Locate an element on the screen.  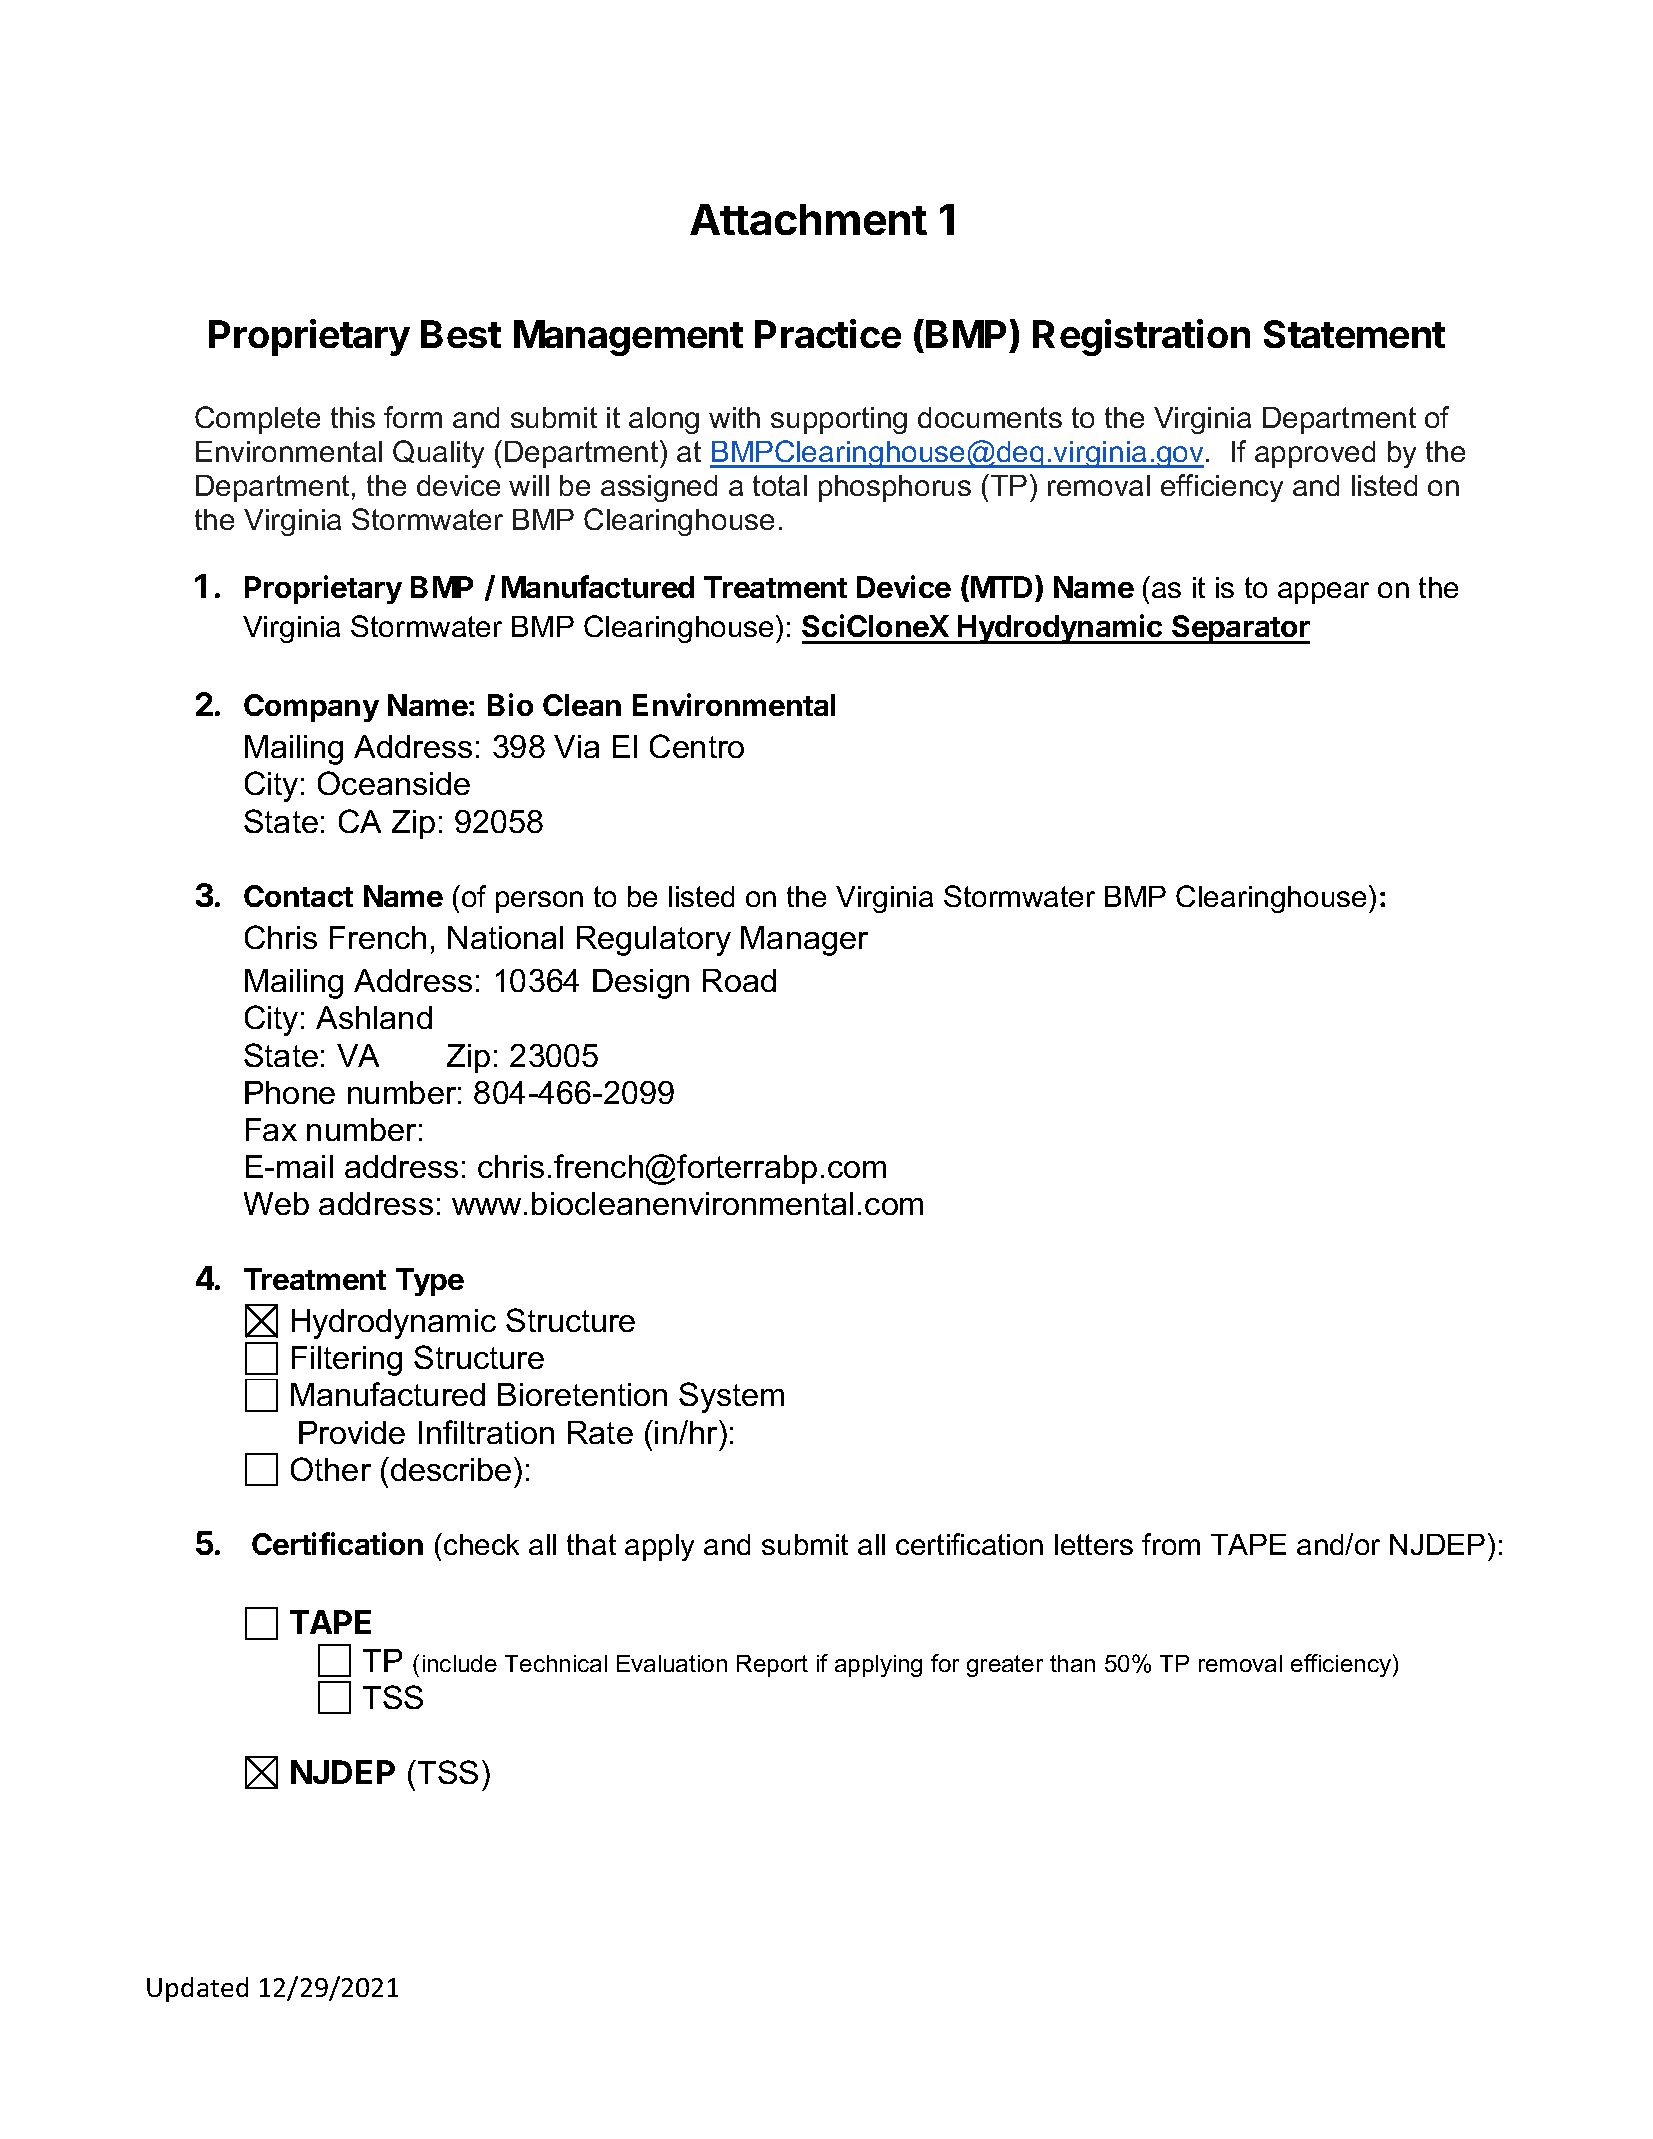
Manager is located at coordinates (804, 941).
